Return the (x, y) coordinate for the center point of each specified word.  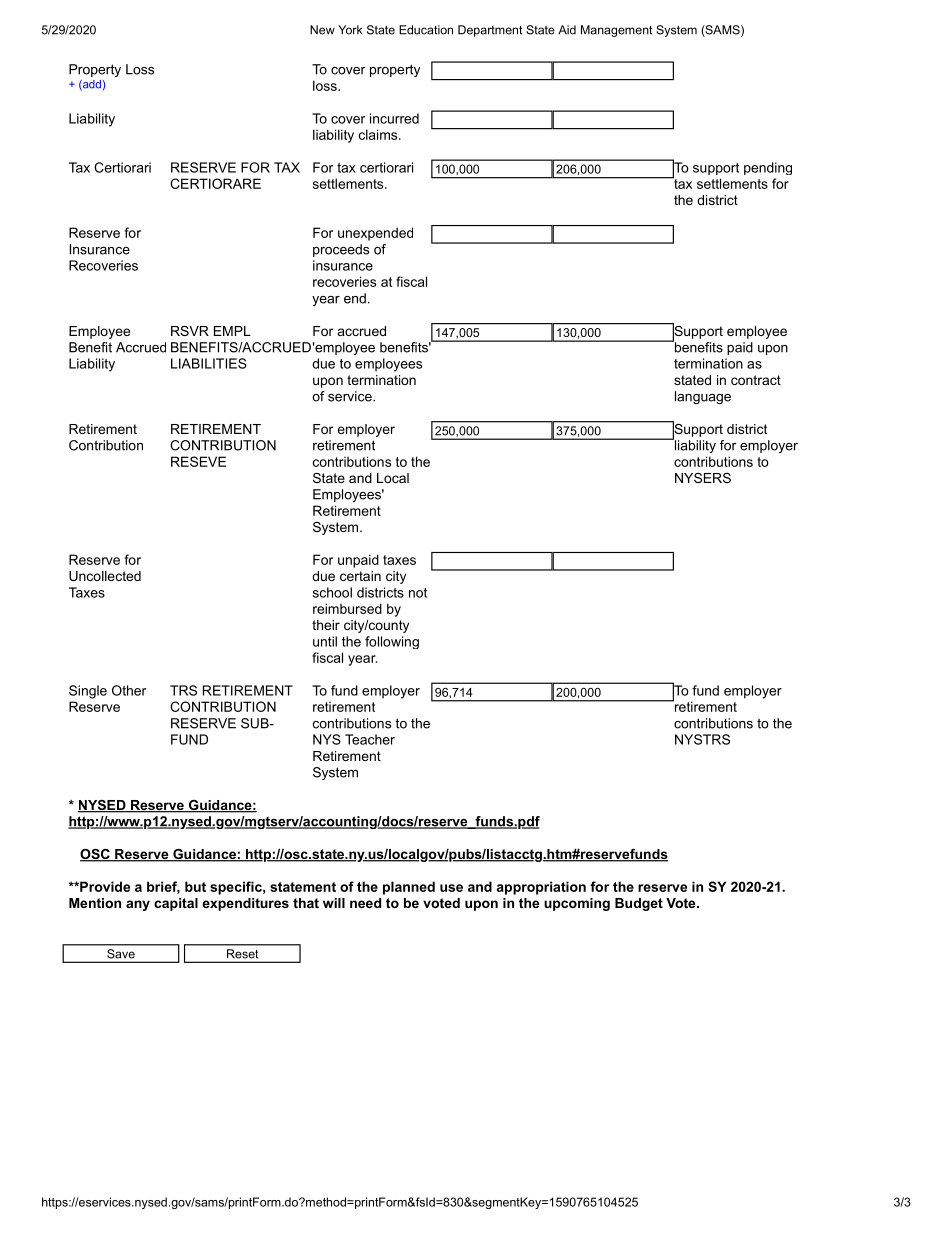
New (322, 30)
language (703, 397)
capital (176, 904)
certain (360, 576)
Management (616, 31)
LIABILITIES (209, 363)
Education (426, 30)
